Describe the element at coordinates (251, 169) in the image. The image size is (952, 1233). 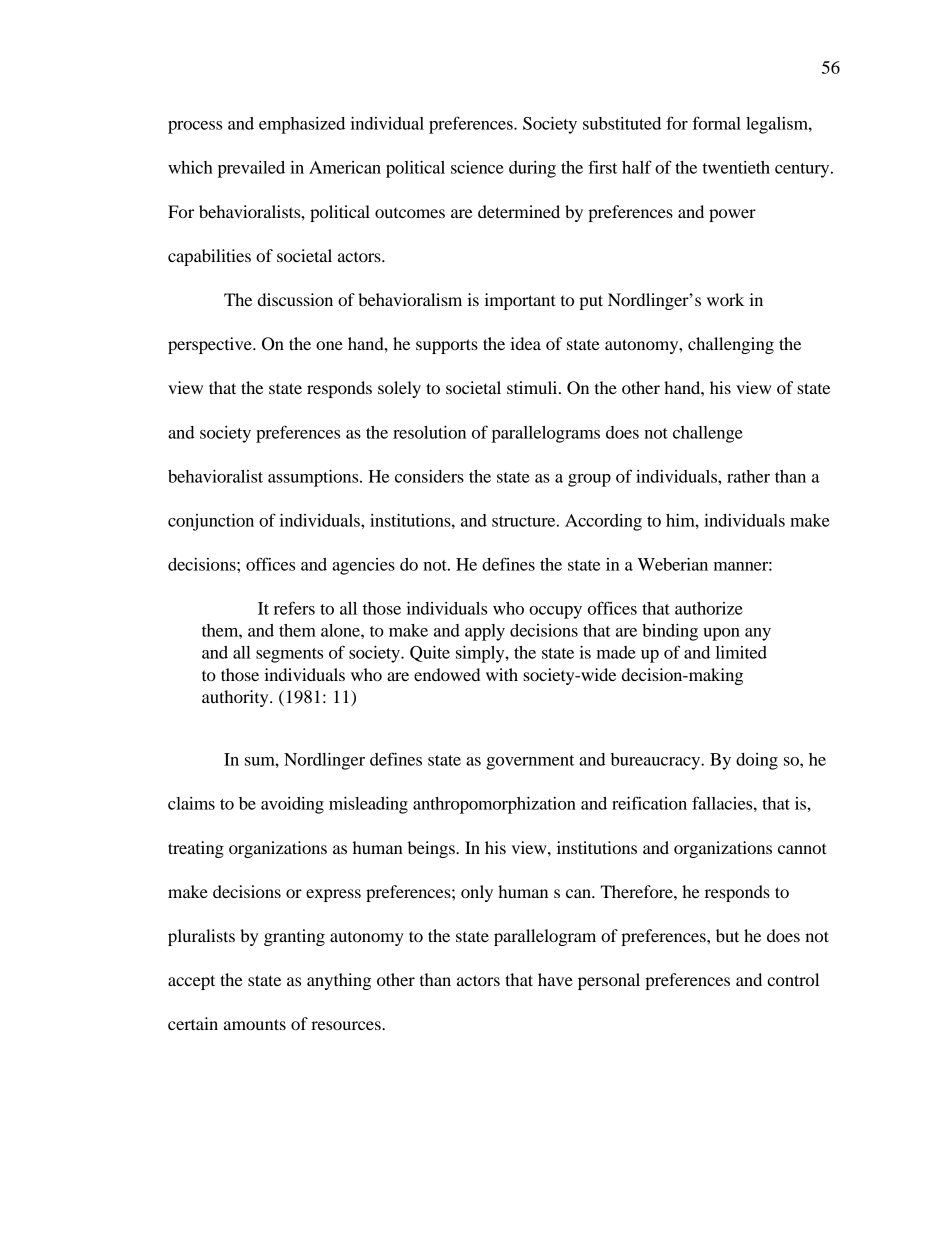
I see `prevailed` at that location.
